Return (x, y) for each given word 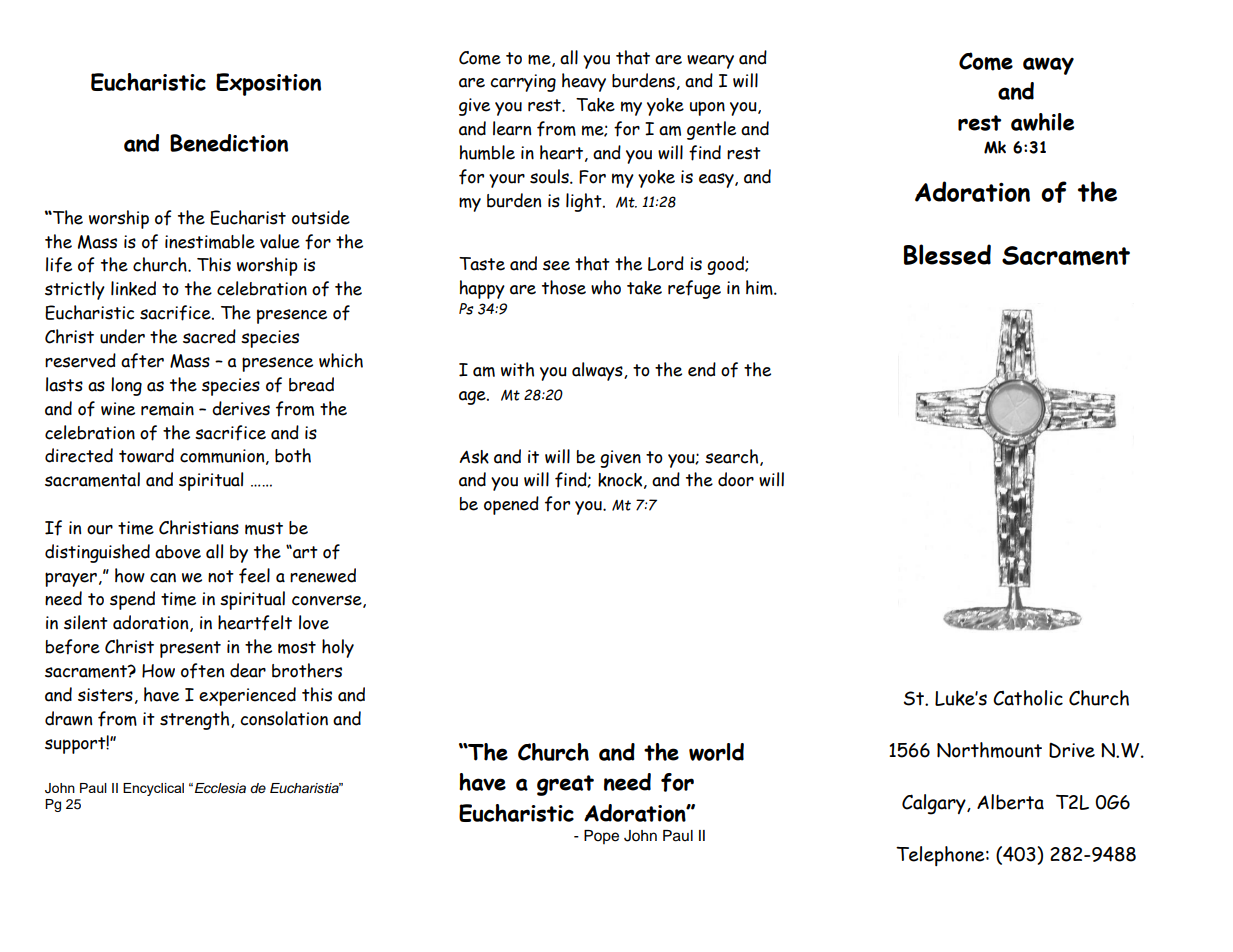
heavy (584, 82)
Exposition (268, 84)
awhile (1042, 122)
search (733, 457)
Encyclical (153, 789)
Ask (474, 457)
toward (146, 455)
